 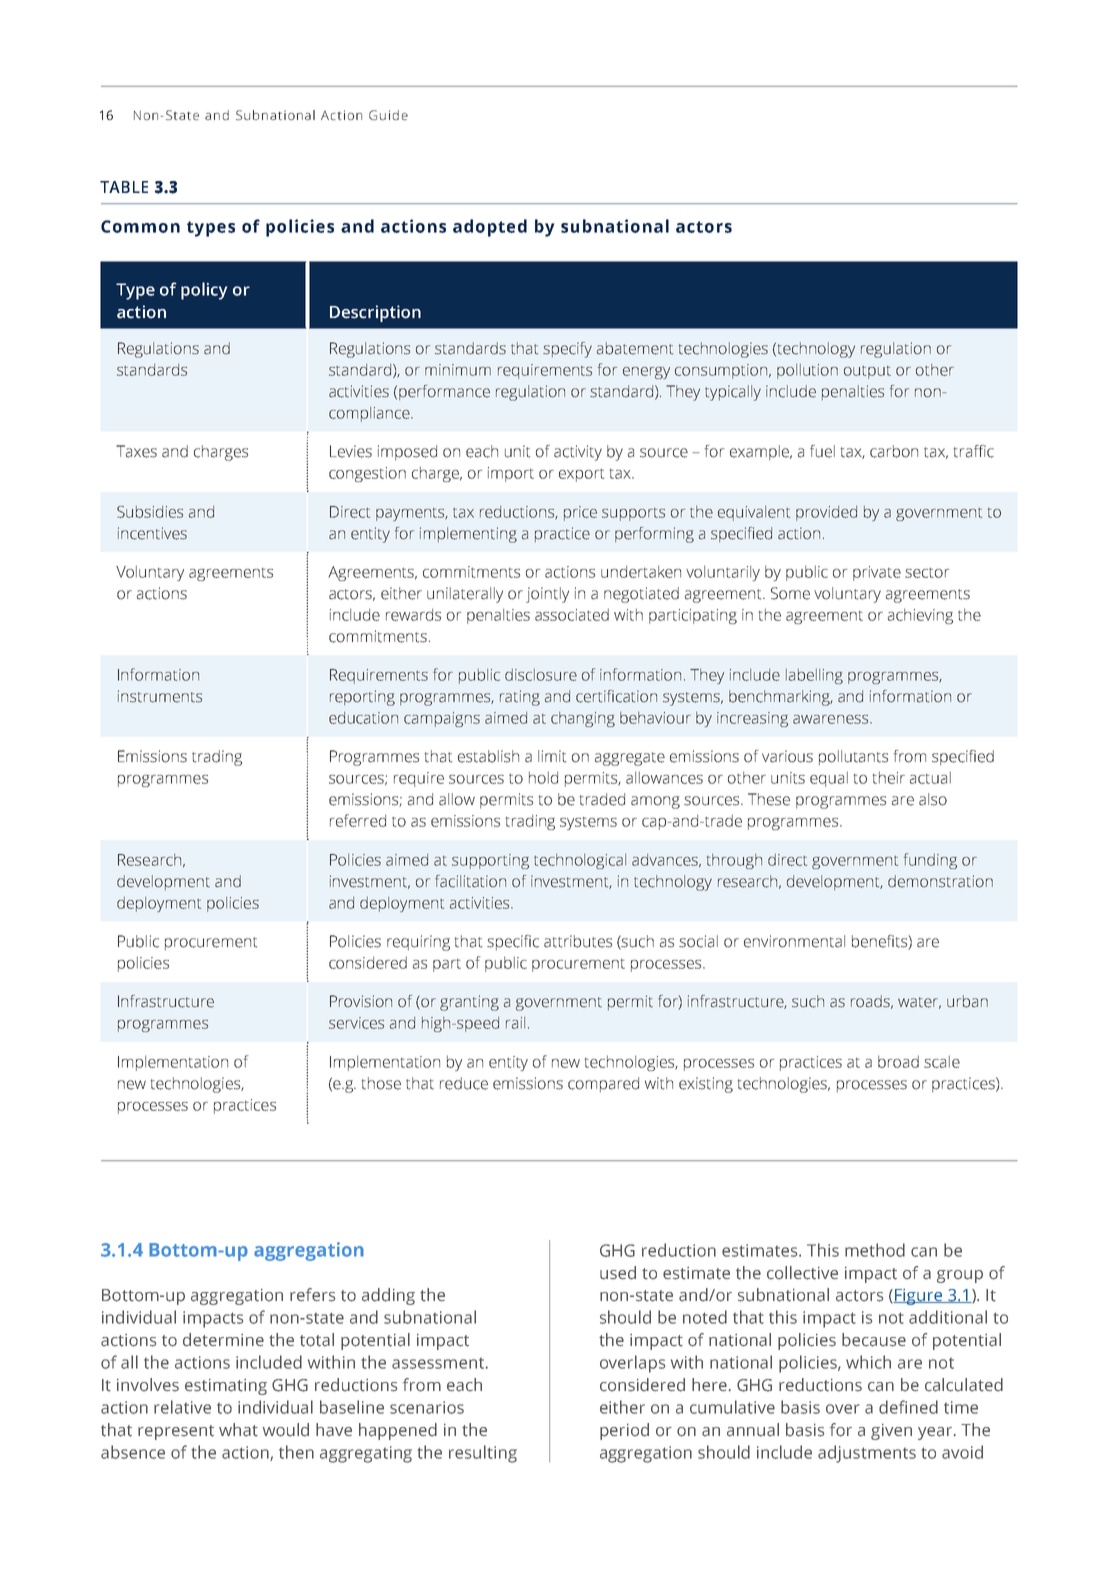 I want to click on adopted, so click(x=490, y=228).
